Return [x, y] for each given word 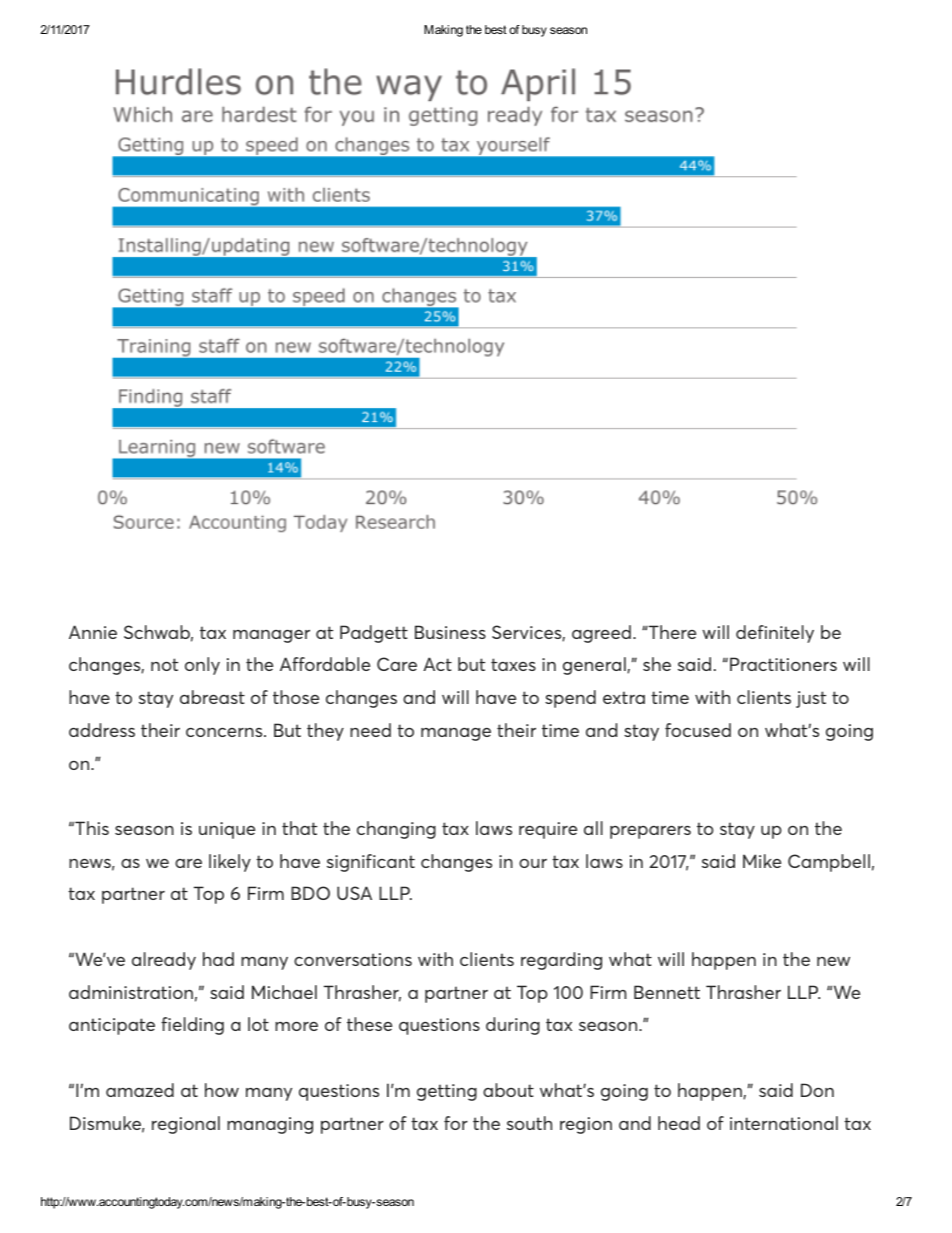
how [222, 1090]
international [784, 1123]
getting [447, 1092]
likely [230, 863]
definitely [775, 634]
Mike [762, 861]
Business [450, 632]
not [164, 664]
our [533, 863]
